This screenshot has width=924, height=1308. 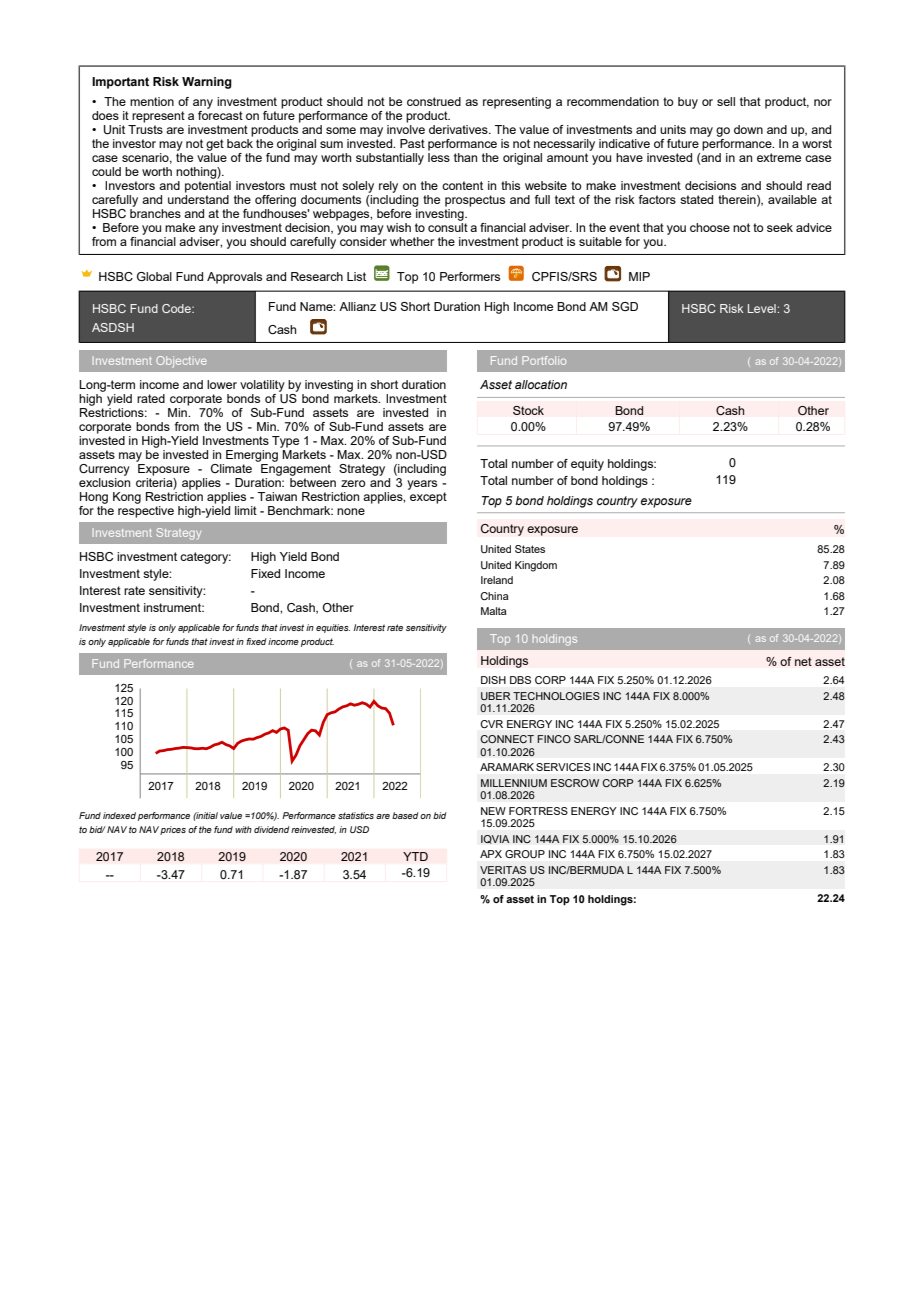 What do you see at coordinates (544, 360) in the screenshot?
I see `Portfolio` at bounding box center [544, 360].
